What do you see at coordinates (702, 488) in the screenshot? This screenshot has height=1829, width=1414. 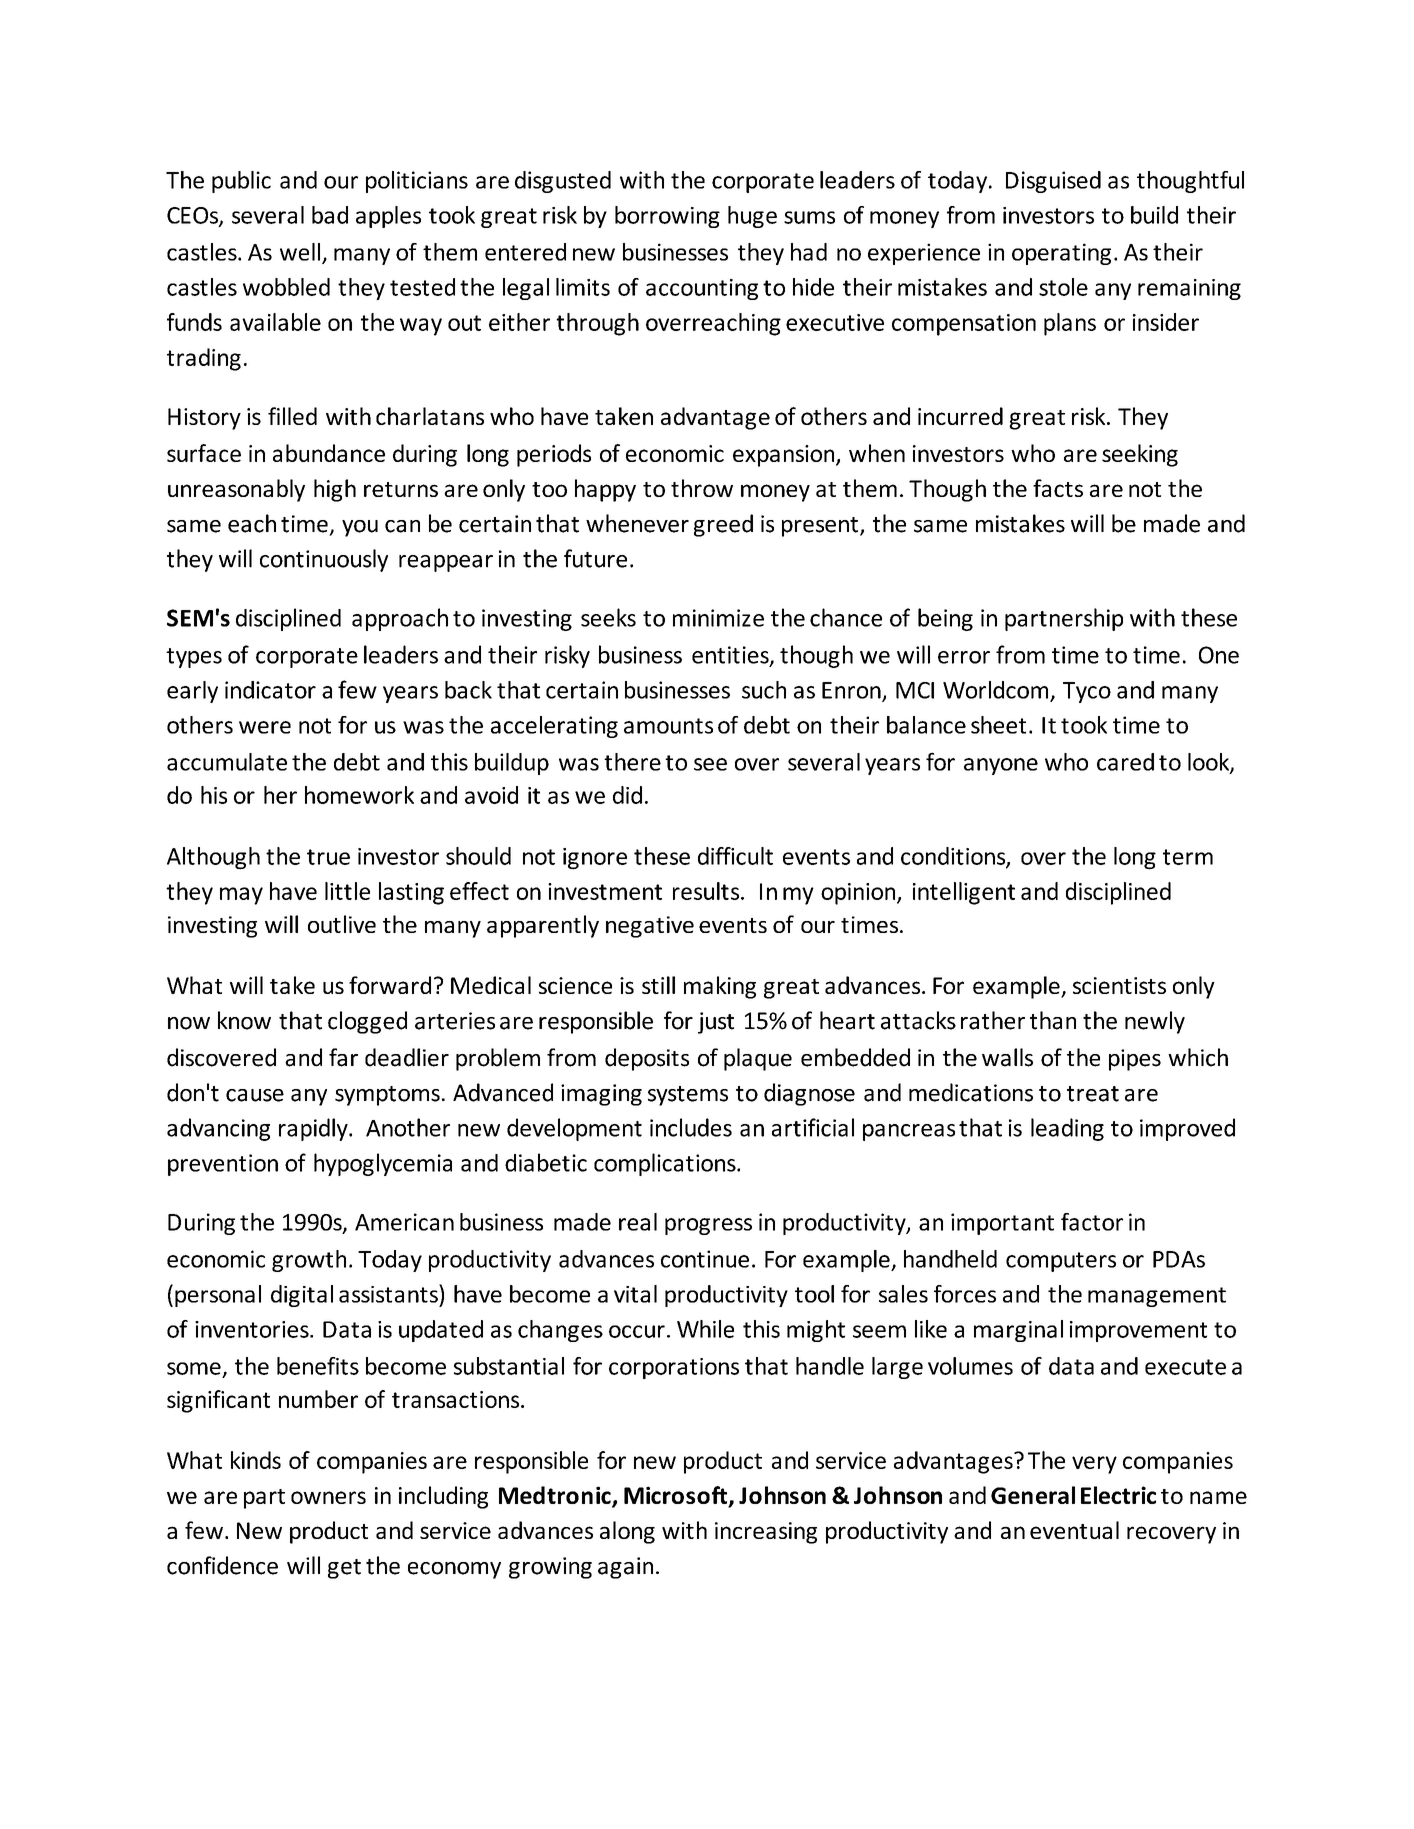 I see `throw` at bounding box center [702, 488].
